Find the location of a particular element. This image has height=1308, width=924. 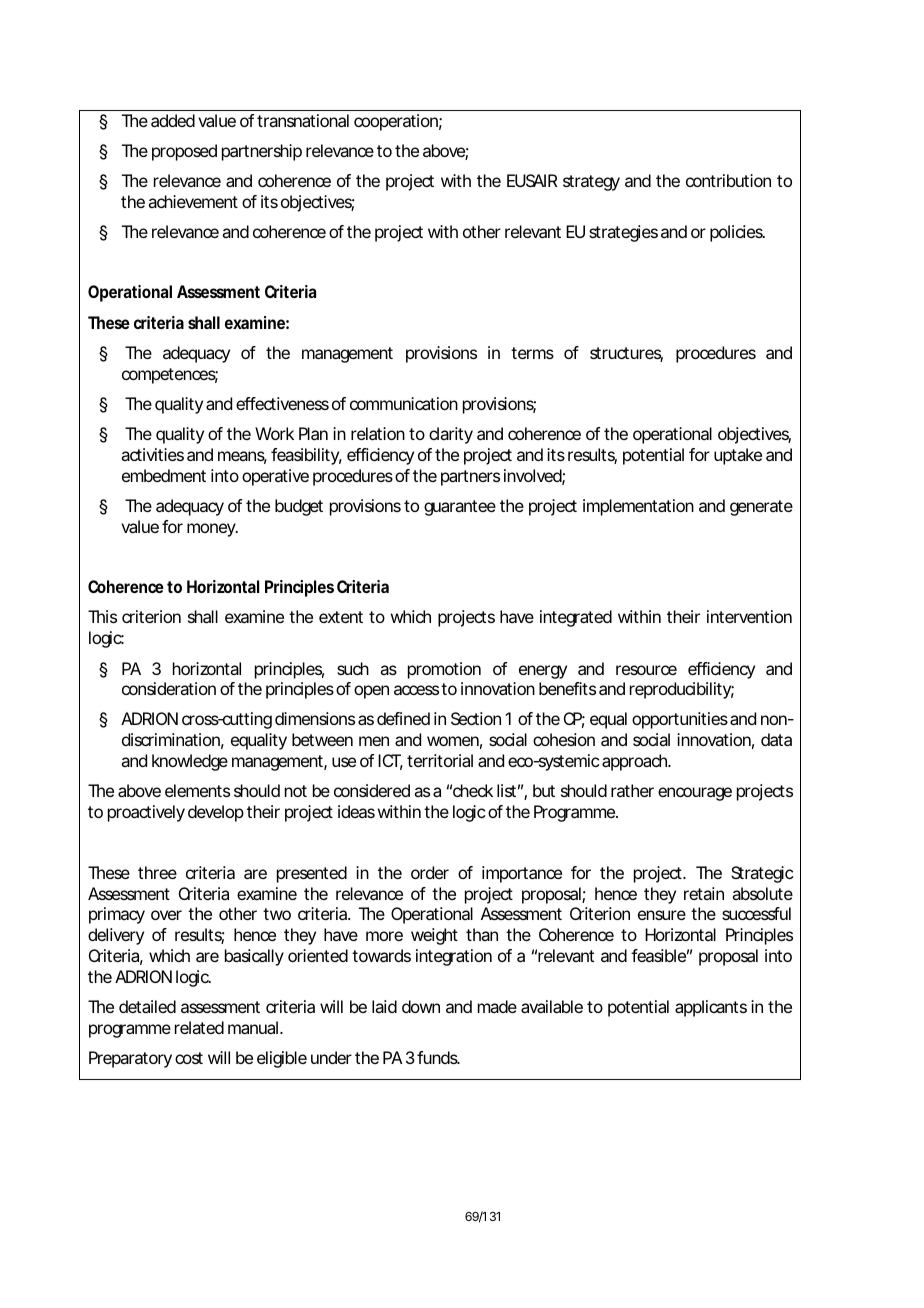

contribution is located at coordinates (728, 180).
